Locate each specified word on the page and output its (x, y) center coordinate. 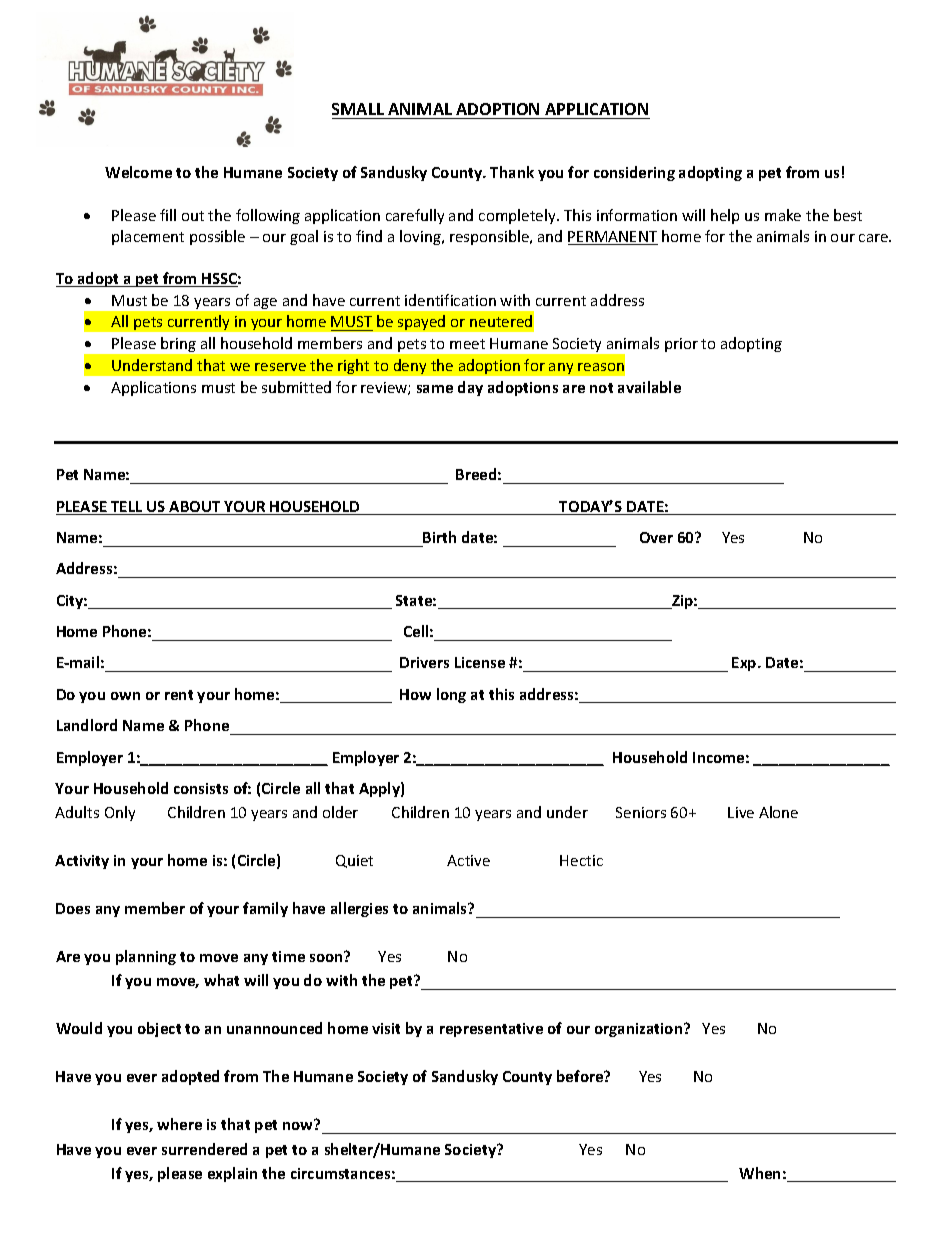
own (125, 696)
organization (640, 1030)
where (179, 1124)
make (783, 215)
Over (656, 537)
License (480, 662)
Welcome (138, 172)
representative (491, 1030)
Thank (512, 172)
